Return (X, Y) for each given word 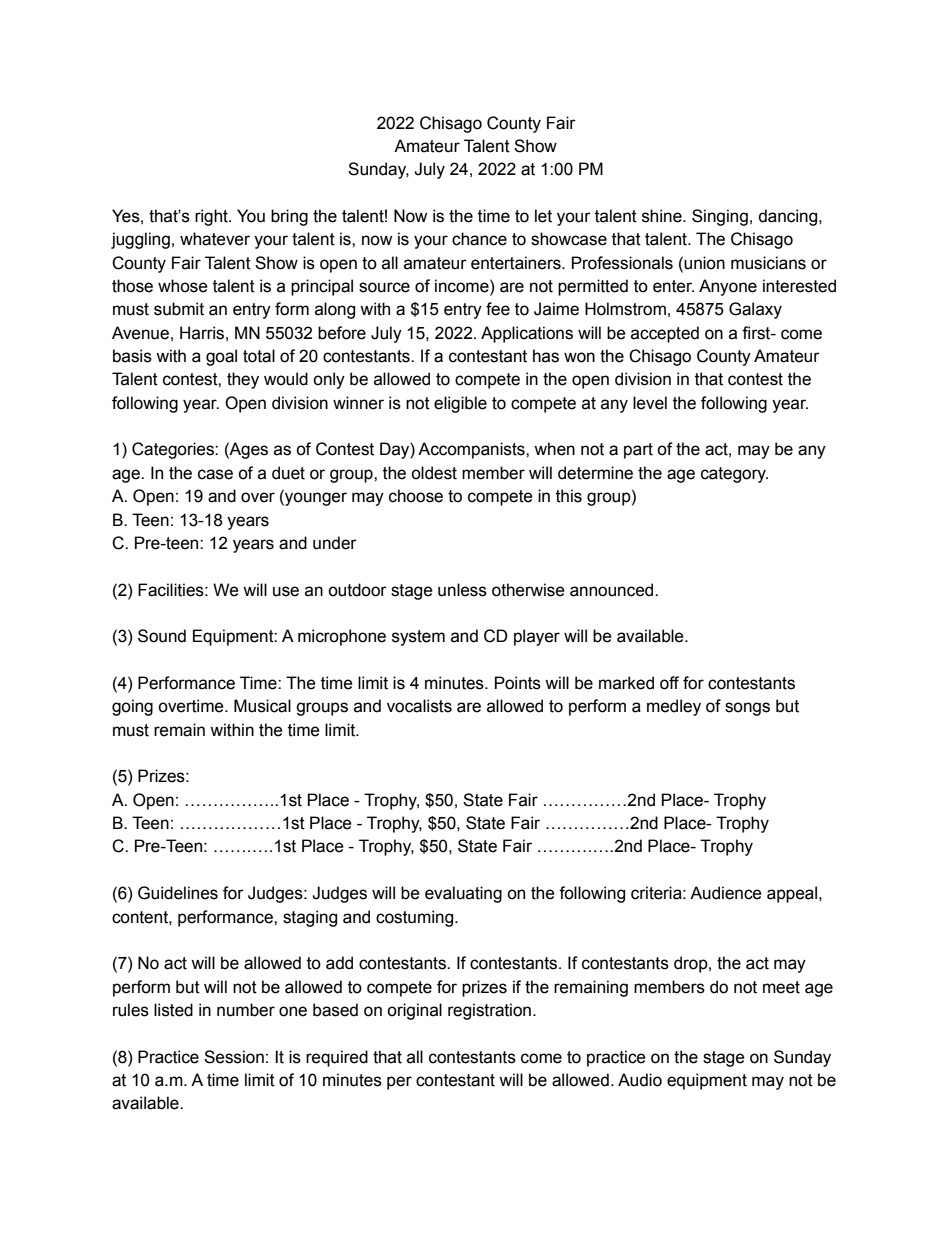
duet (288, 473)
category (734, 475)
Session (234, 1057)
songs (747, 709)
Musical (262, 706)
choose (416, 496)
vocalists (419, 706)
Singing (720, 217)
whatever (215, 239)
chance (479, 239)
